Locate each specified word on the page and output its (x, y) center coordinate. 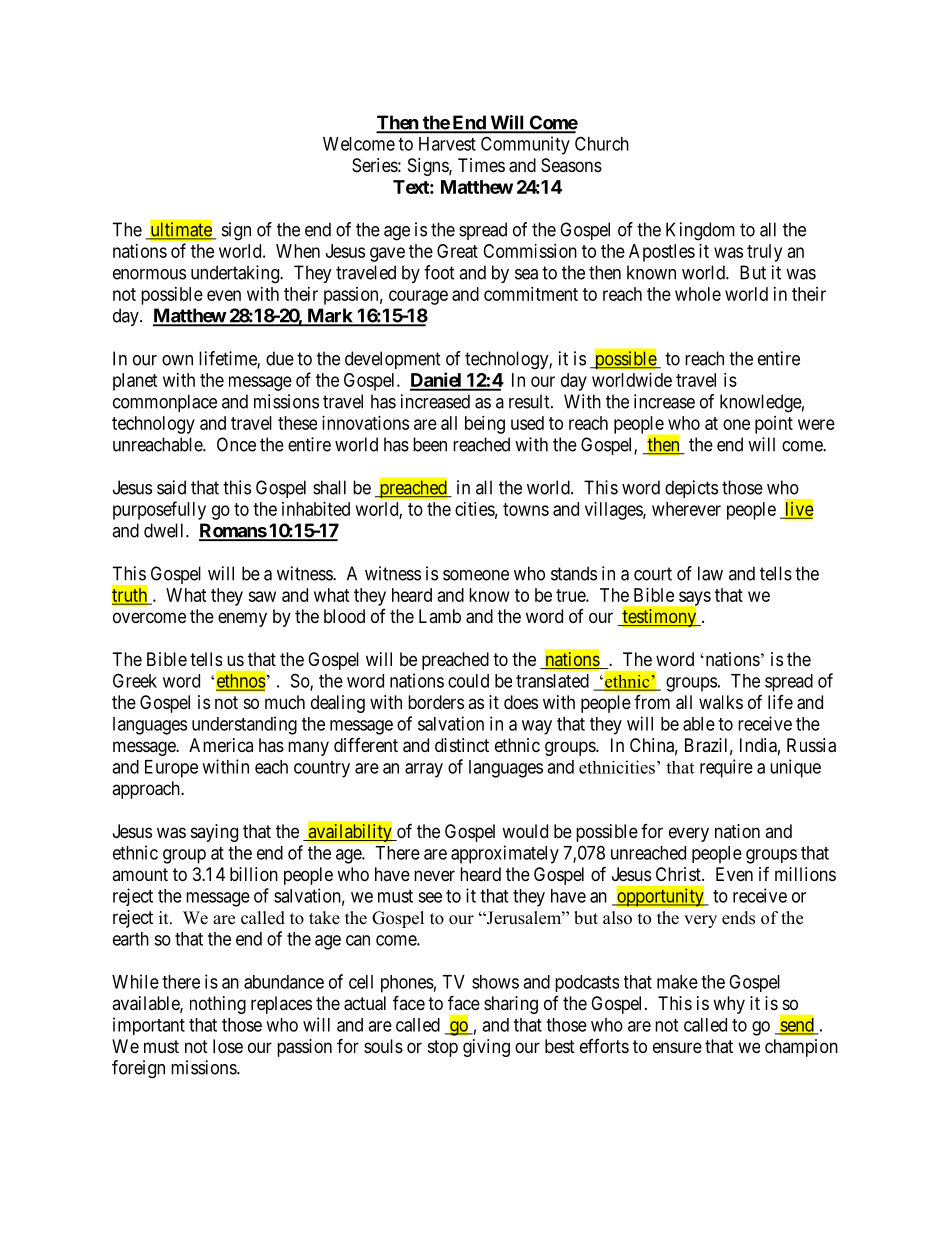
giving (486, 1048)
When (298, 251)
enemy (242, 619)
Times (481, 165)
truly (764, 253)
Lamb (440, 616)
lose (228, 1046)
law (710, 573)
